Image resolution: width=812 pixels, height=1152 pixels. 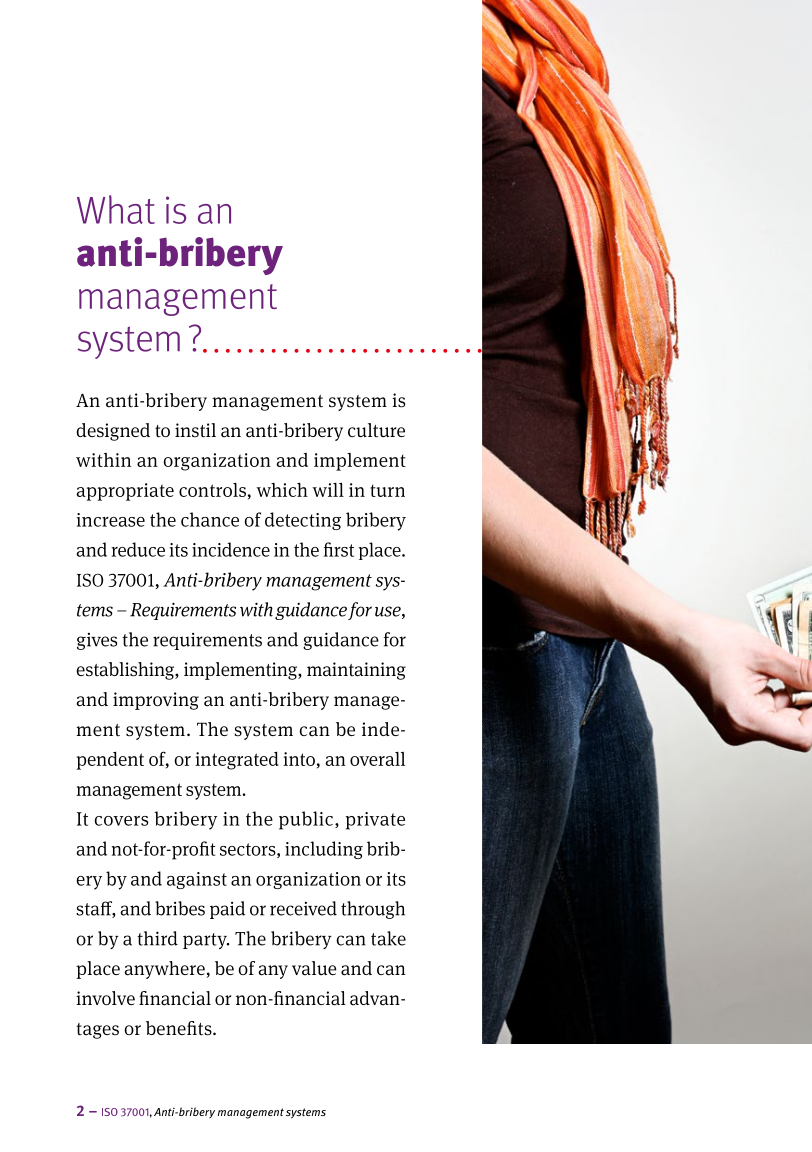 What do you see at coordinates (195, 430) in the screenshot?
I see `instil` at bounding box center [195, 430].
